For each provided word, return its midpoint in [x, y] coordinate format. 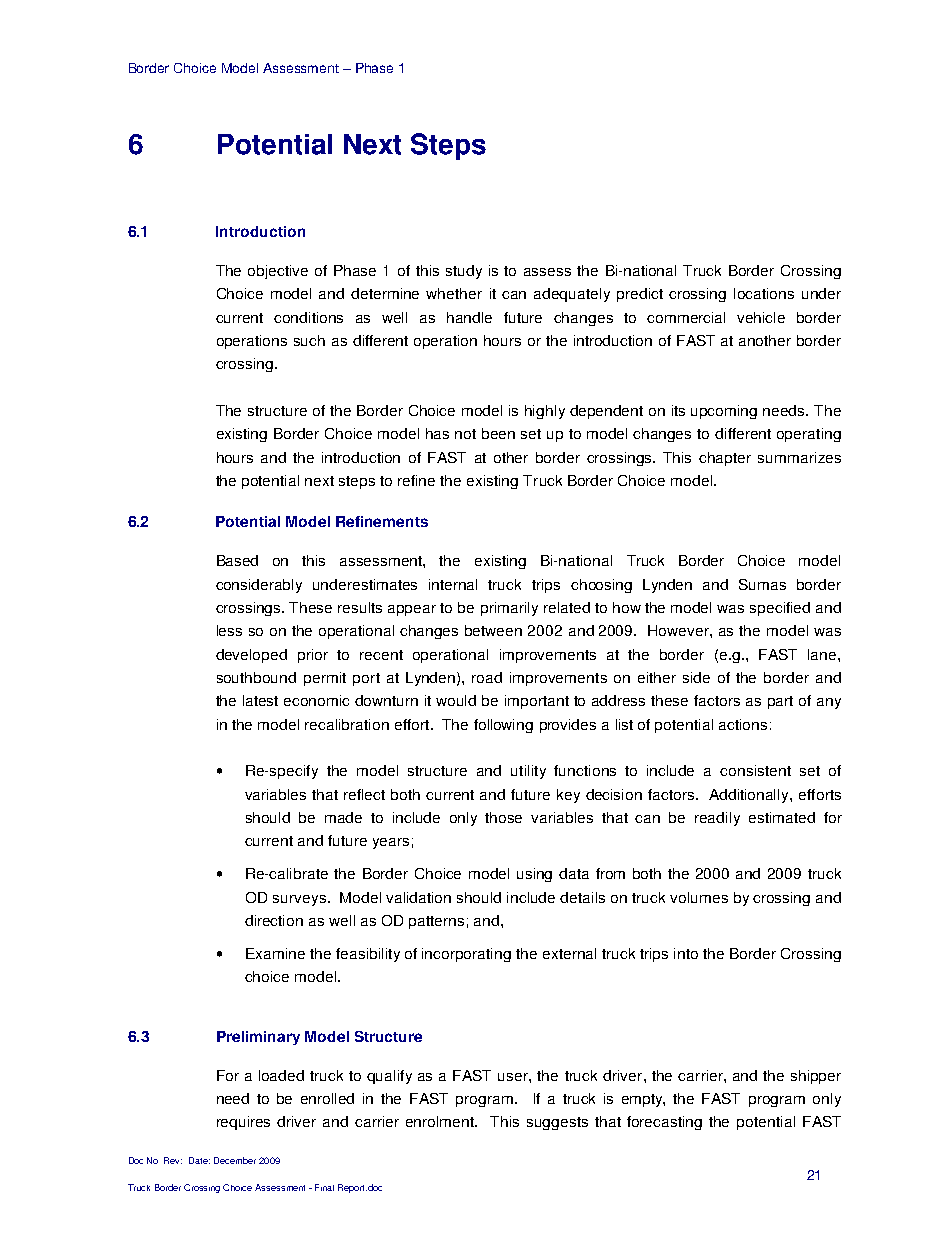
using [534, 875]
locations [764, 293]
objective [278, 272]
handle [469, 317]
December [235, 1160]
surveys [299, 900]
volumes [699, 897]
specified [780, 609]
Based [237, 560]
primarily [509, 609]
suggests [557, 1123]
